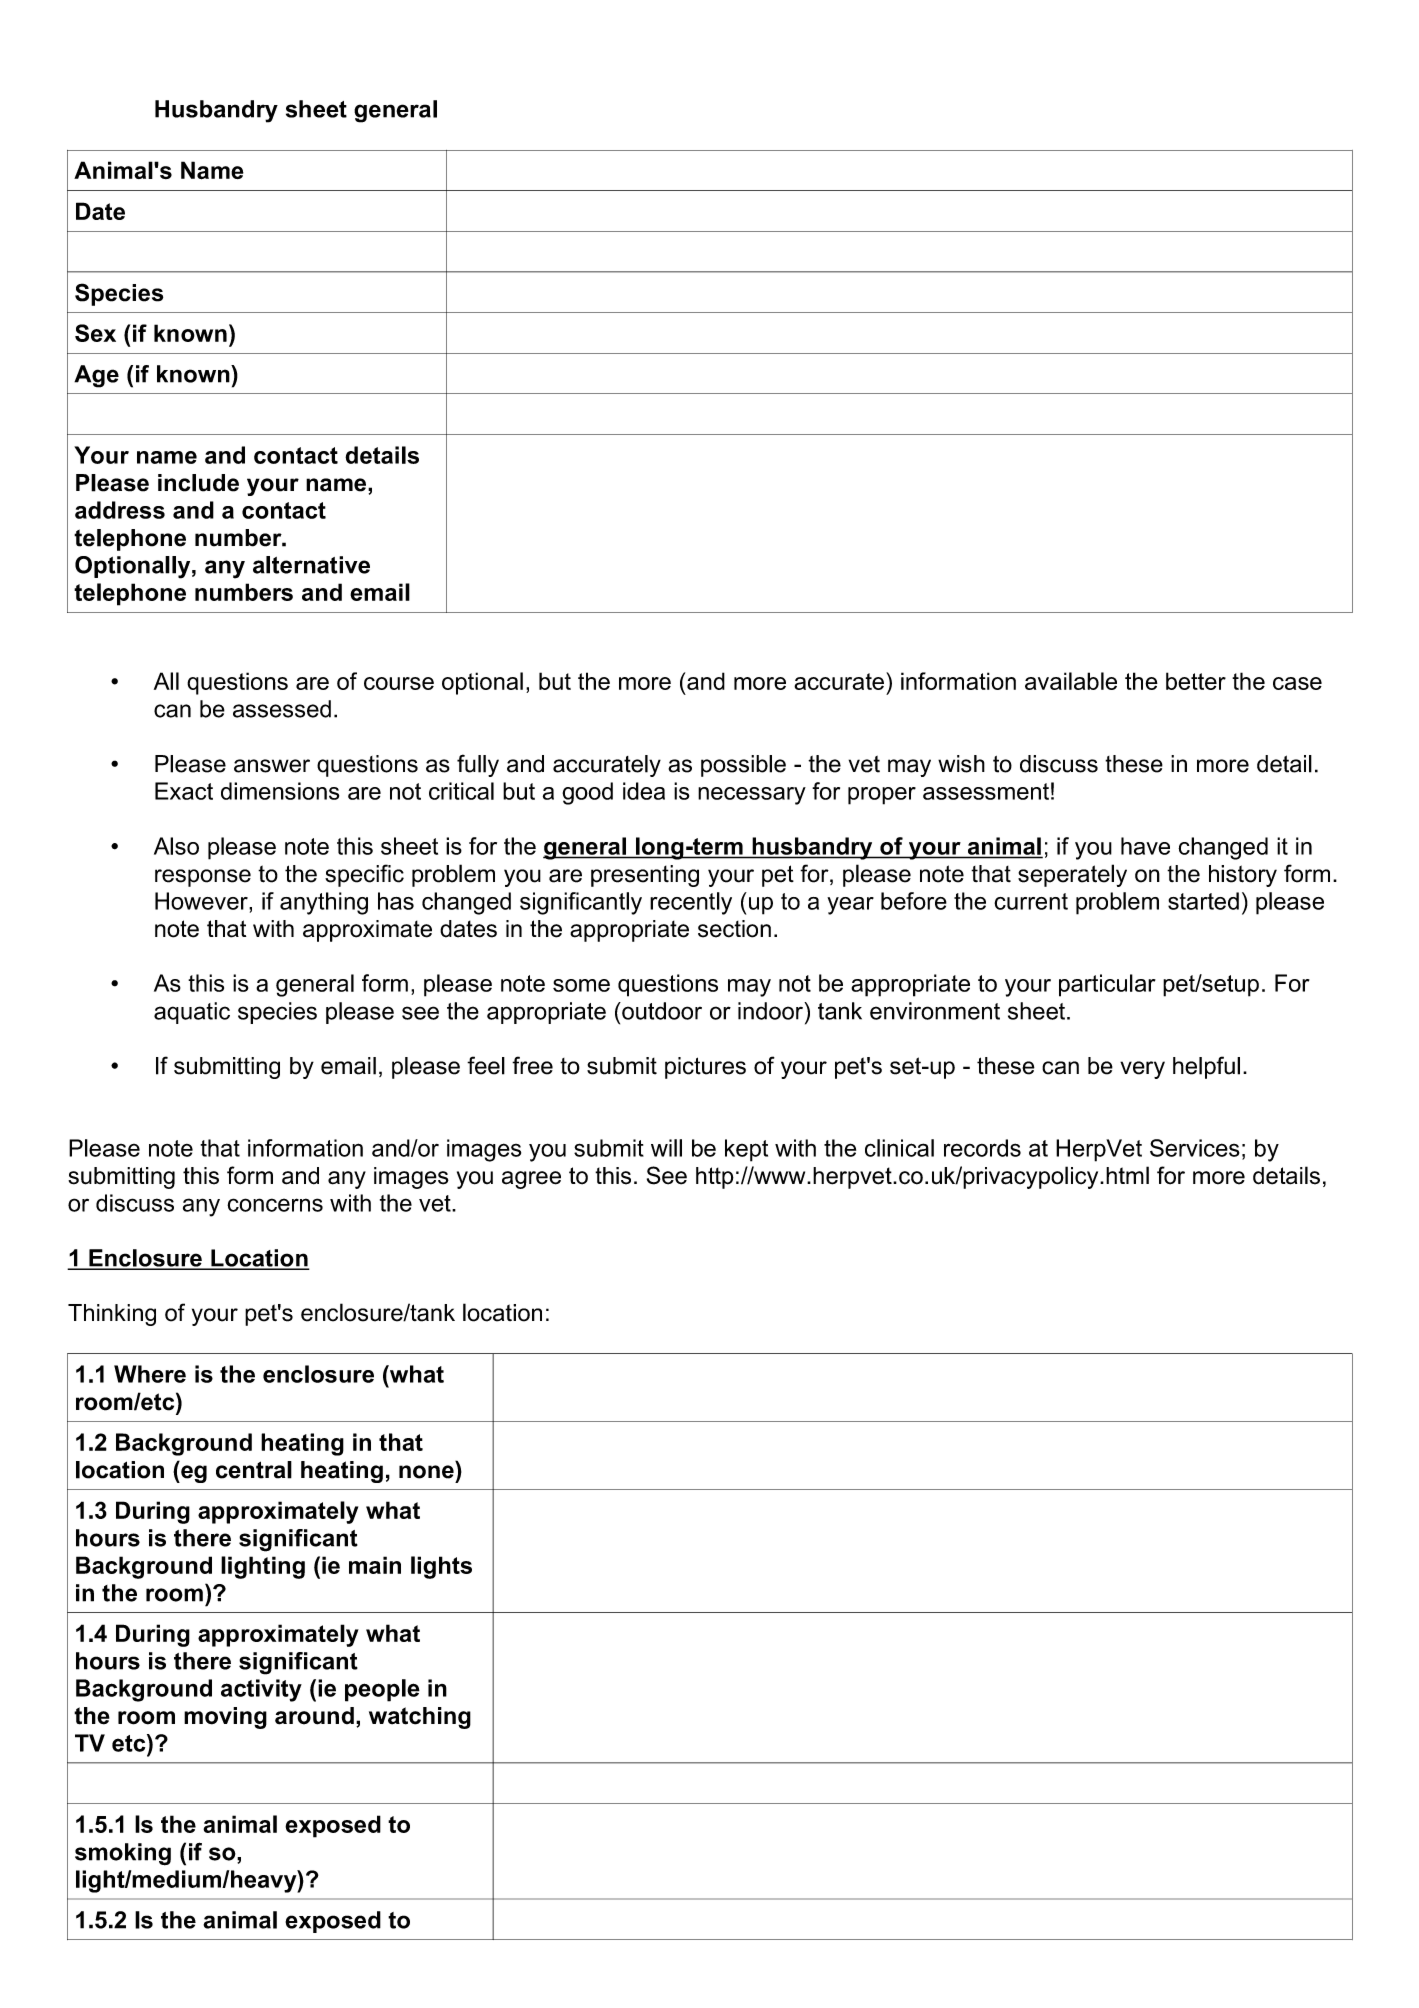  Describe the element at coordinates (123, 1854) in the screenshot. I see `smoking` at that location.
